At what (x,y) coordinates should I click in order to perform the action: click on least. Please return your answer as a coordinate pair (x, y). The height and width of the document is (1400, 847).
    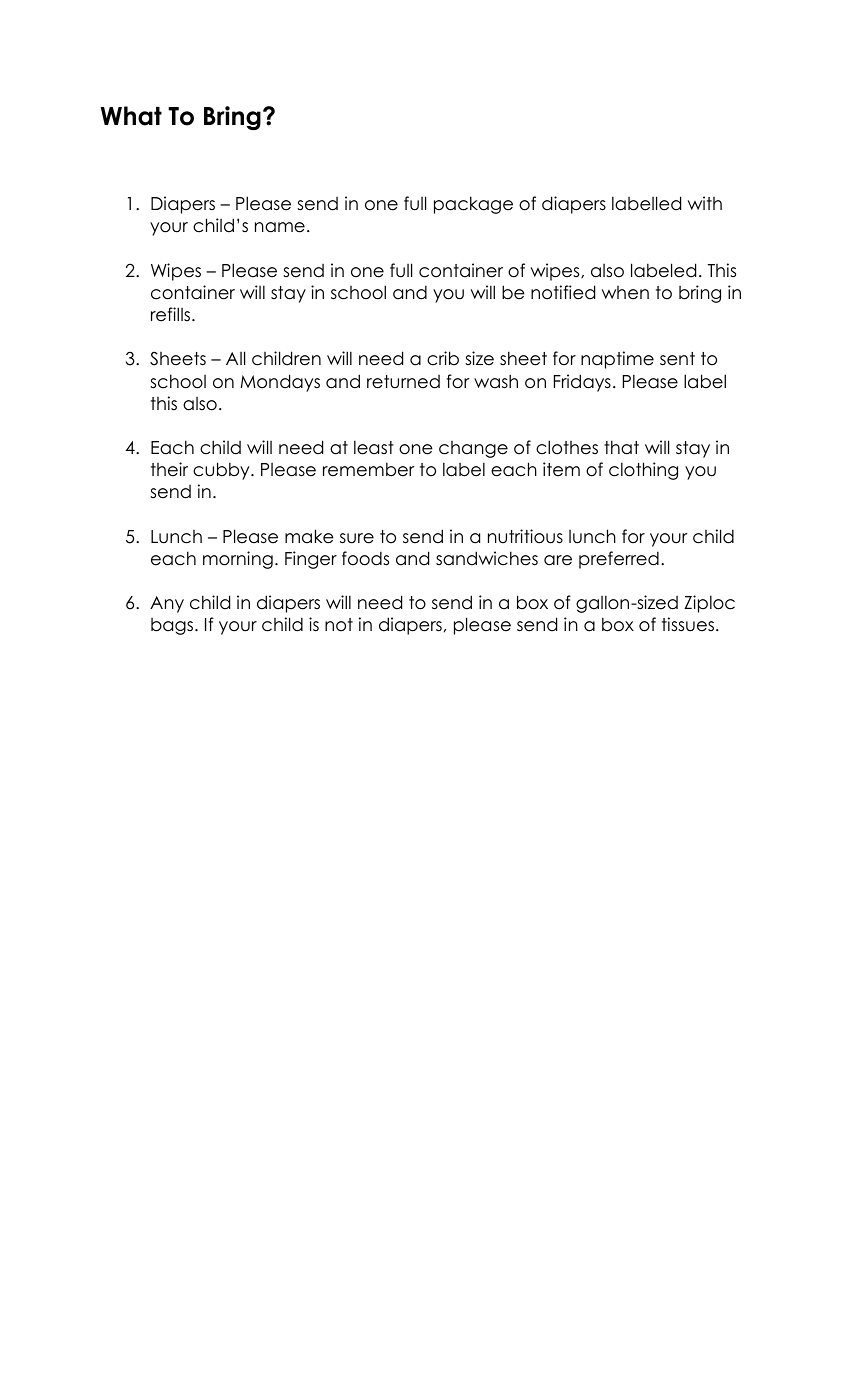
    Looking at the image, I should click on (374, 447).
